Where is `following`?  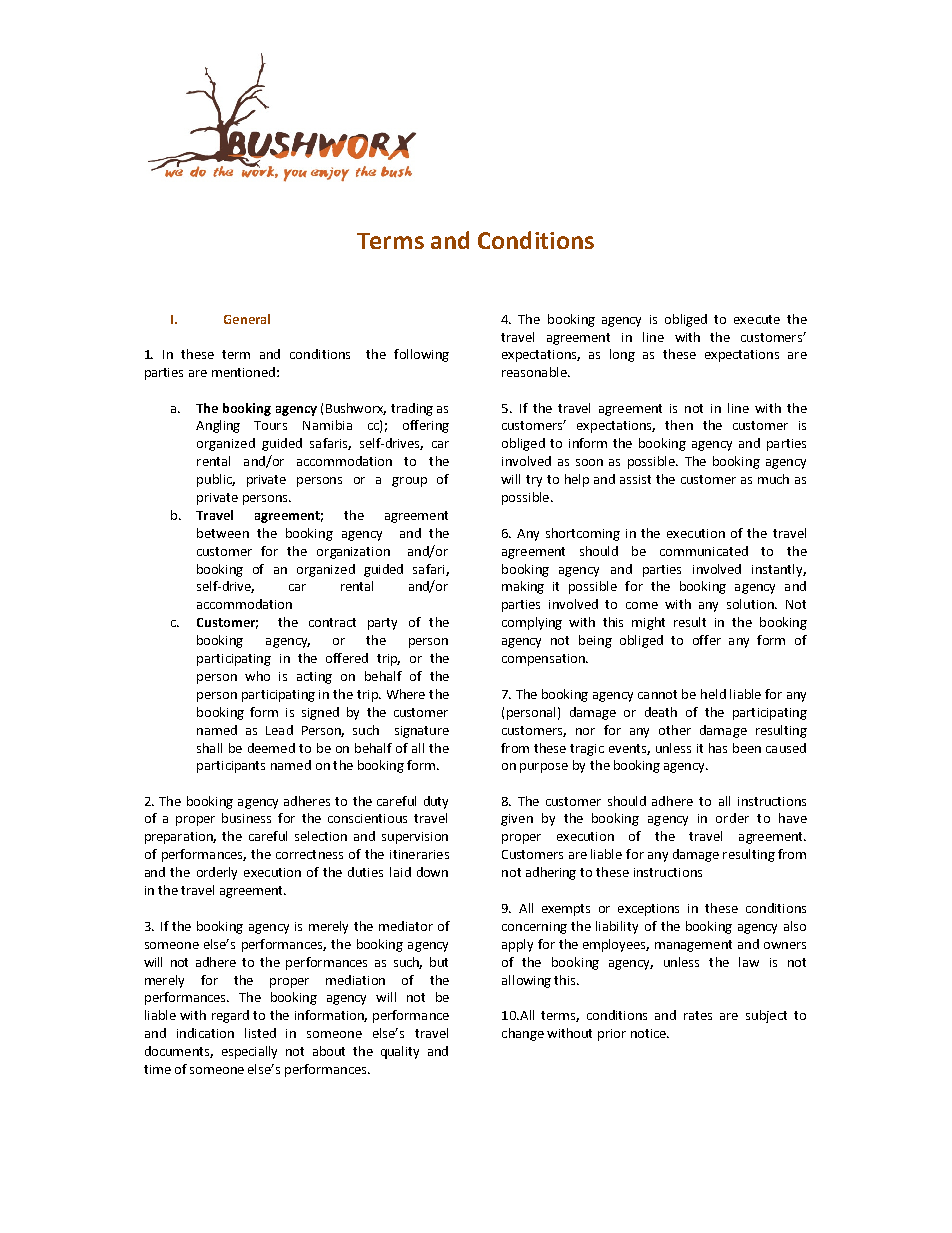
following is located at coordinates (421, 355).
